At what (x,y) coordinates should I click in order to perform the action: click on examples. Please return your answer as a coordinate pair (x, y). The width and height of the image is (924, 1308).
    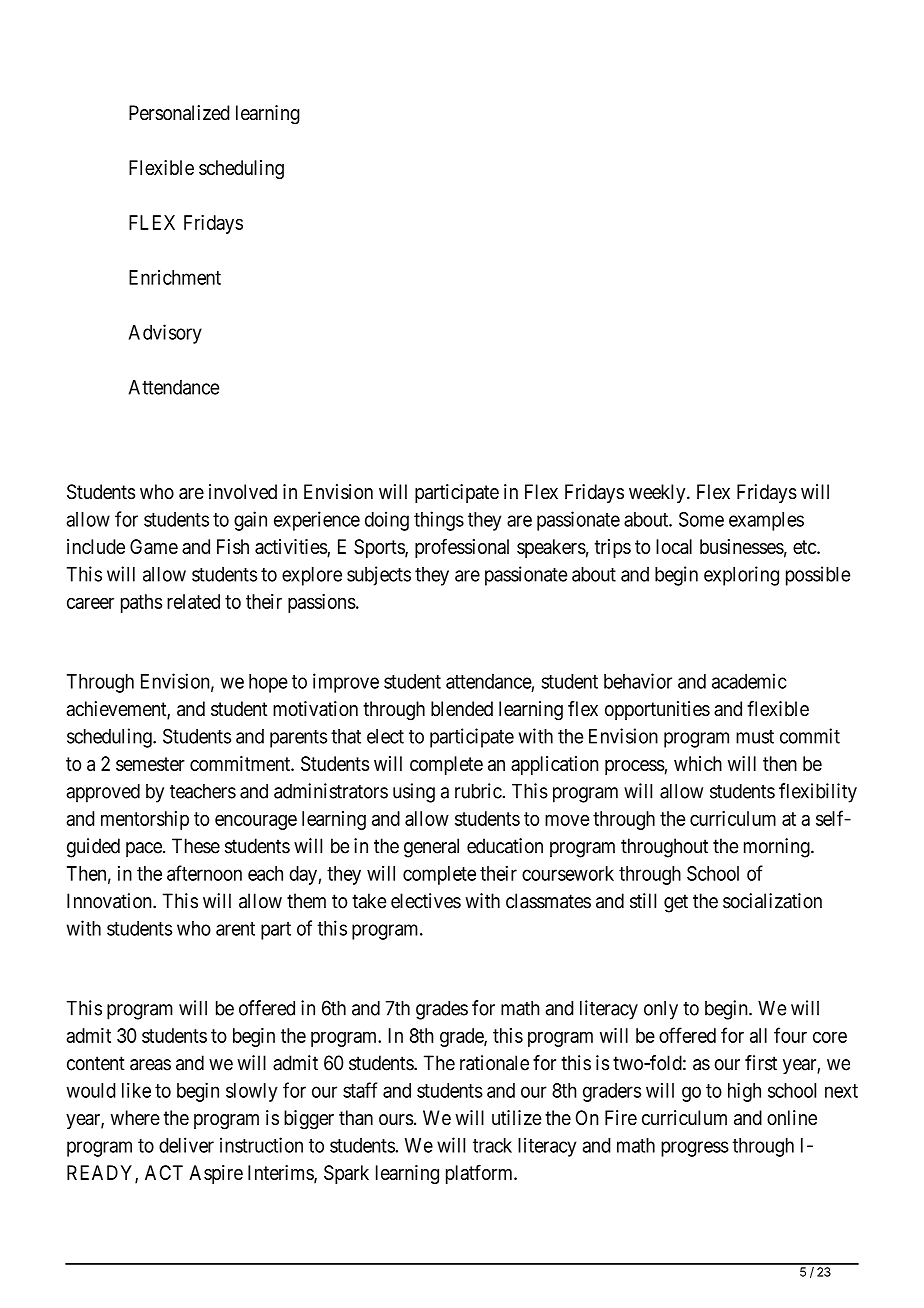
    Looking at the image, I should click on (766, 521).
